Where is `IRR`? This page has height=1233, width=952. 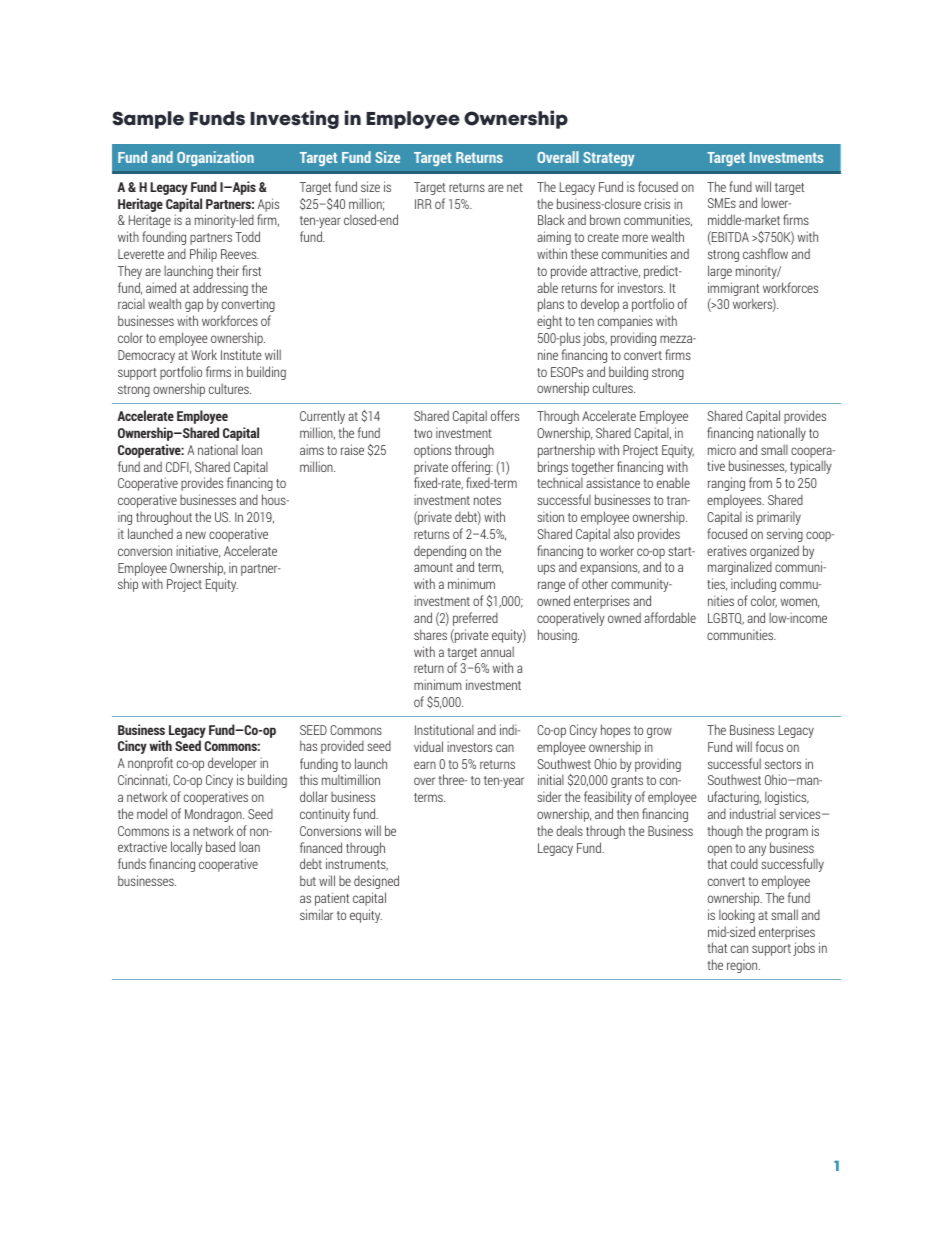
IRR is located at coordinates (423, 204).
